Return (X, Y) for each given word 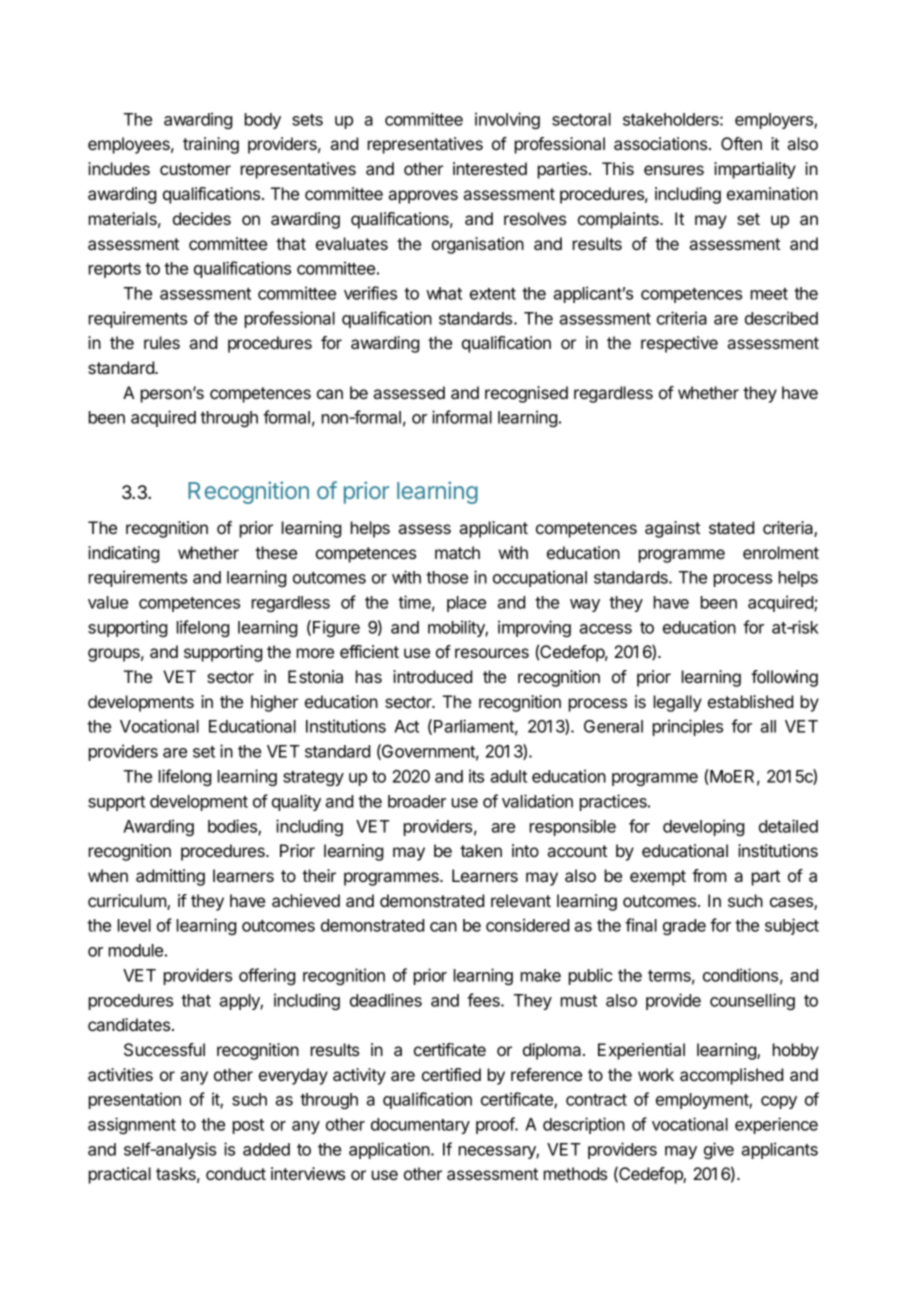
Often (741, 143)
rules (162, 342)
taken (481, 850)
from (709, 875)
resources (492, 653)
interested (490, 168)
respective (679, 344)
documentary (420, 1126)
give (719, 1150)
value (108, 602)
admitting (170, 877)
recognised (526, 394)
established (750, 701)
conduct (236, 1173)
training (211, 145)
